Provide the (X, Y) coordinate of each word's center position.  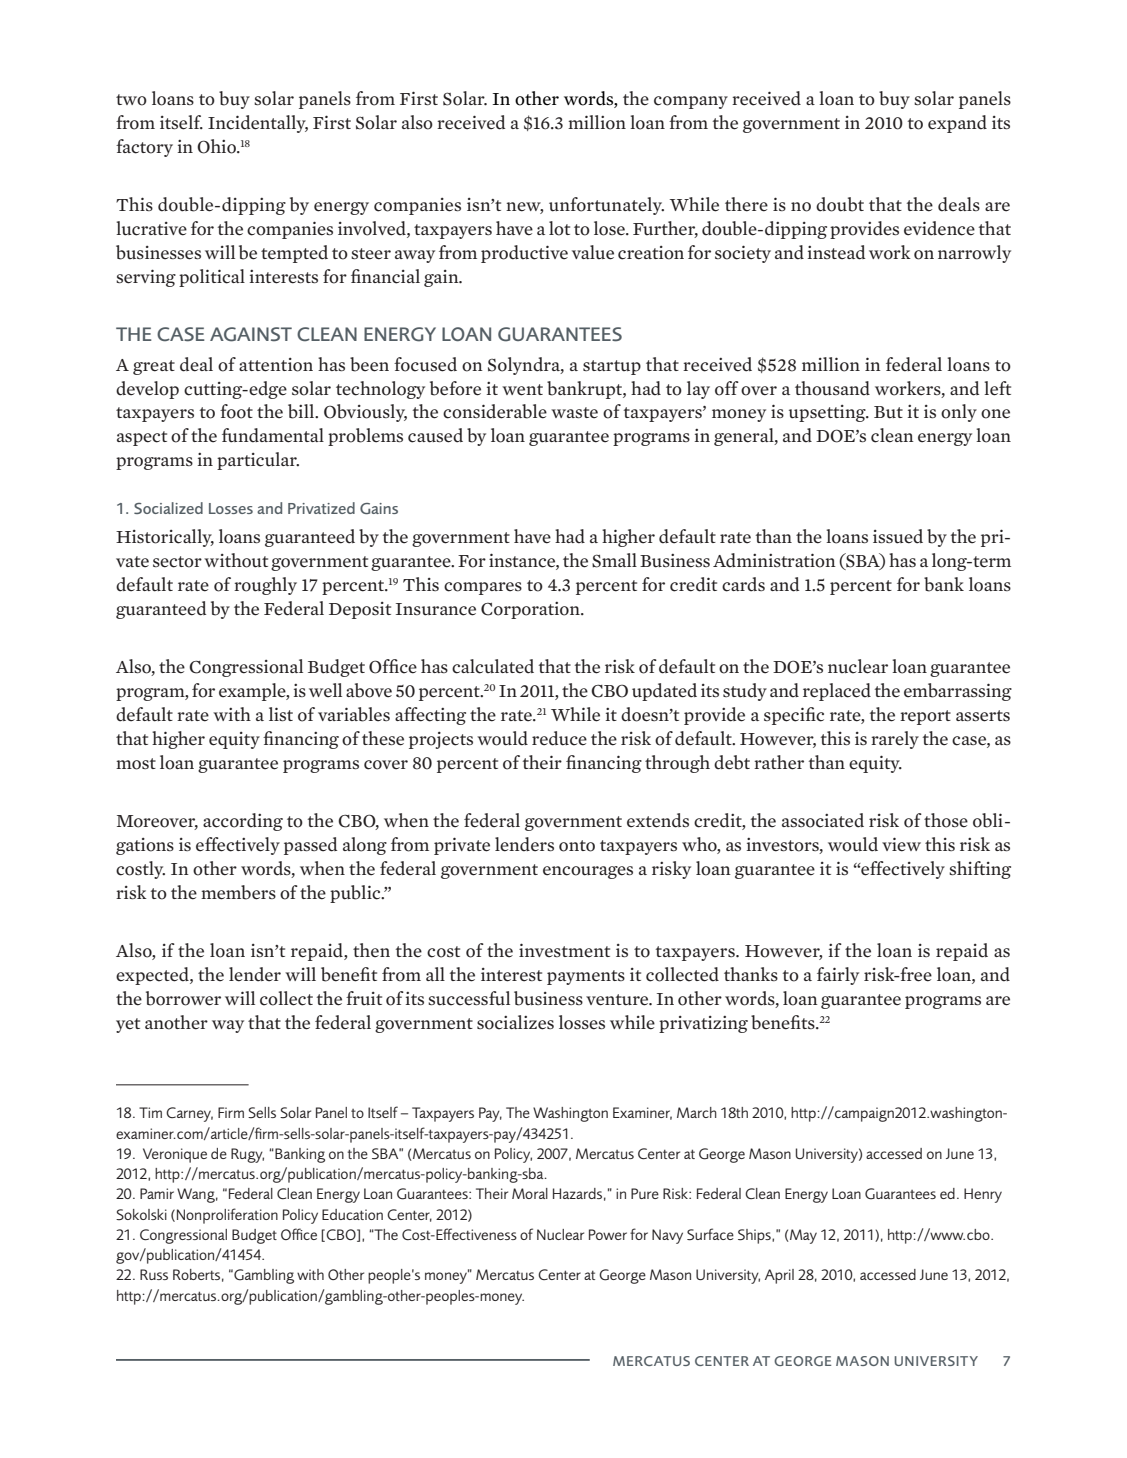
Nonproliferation (227, 1216)
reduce (559, 738)
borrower (183, 998)
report (925, 717)
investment (564, 950)
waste (574, 413)
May (802, 1236)
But (888, 412)
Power (608, 1234)
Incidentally (258, 124)
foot (236, 411)
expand (957, 124)
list (281, 714)
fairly (838, 976)
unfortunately (606, 206)
